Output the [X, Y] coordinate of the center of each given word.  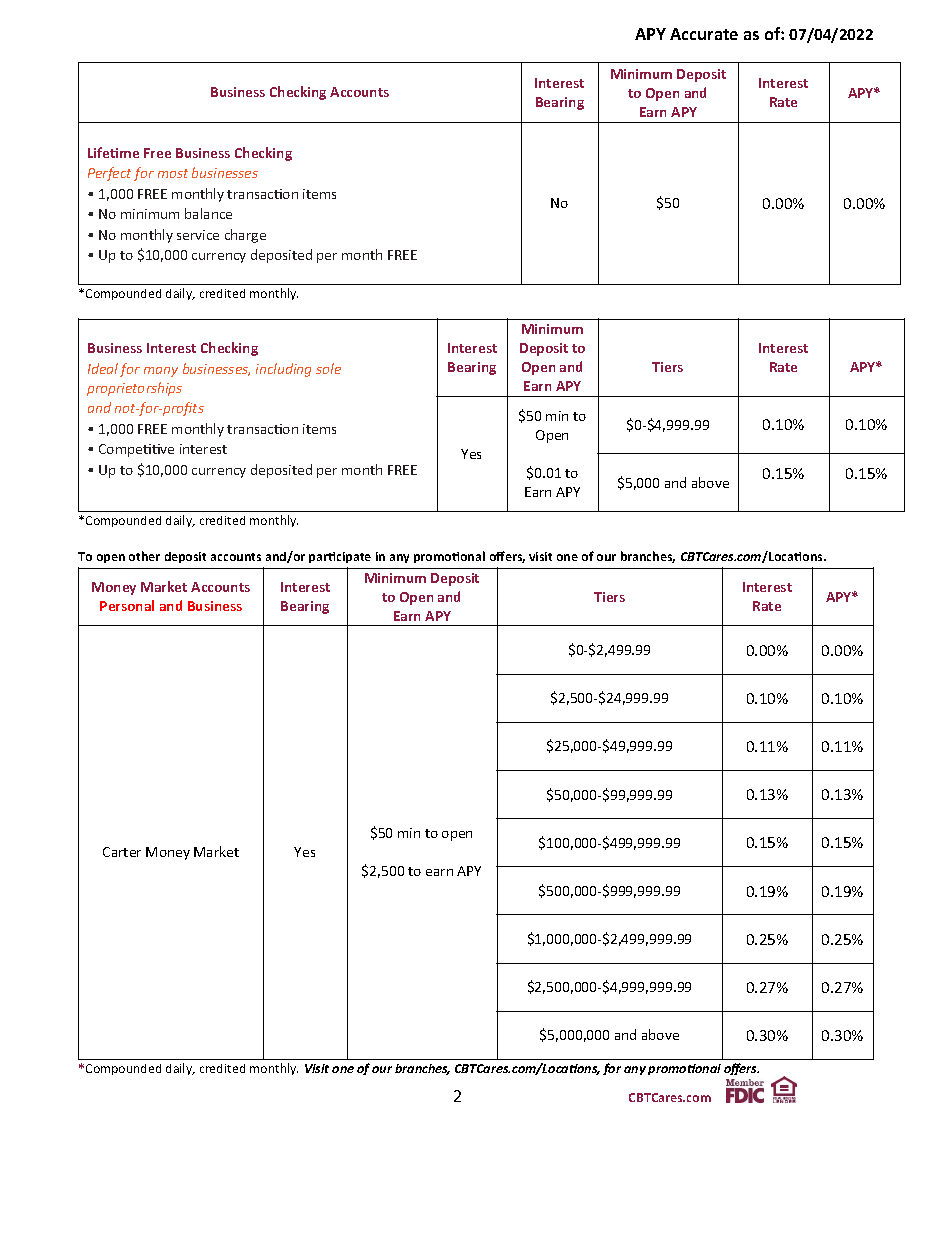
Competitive [136, 450]
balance [208, 213]
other [144, 556]
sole [328, 368]
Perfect [109, 174]
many [161, 372]
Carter [122, 852]
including [283, 370]
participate [340, 557]
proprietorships [134, 389]
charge [245, 236]
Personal [127, 605]
